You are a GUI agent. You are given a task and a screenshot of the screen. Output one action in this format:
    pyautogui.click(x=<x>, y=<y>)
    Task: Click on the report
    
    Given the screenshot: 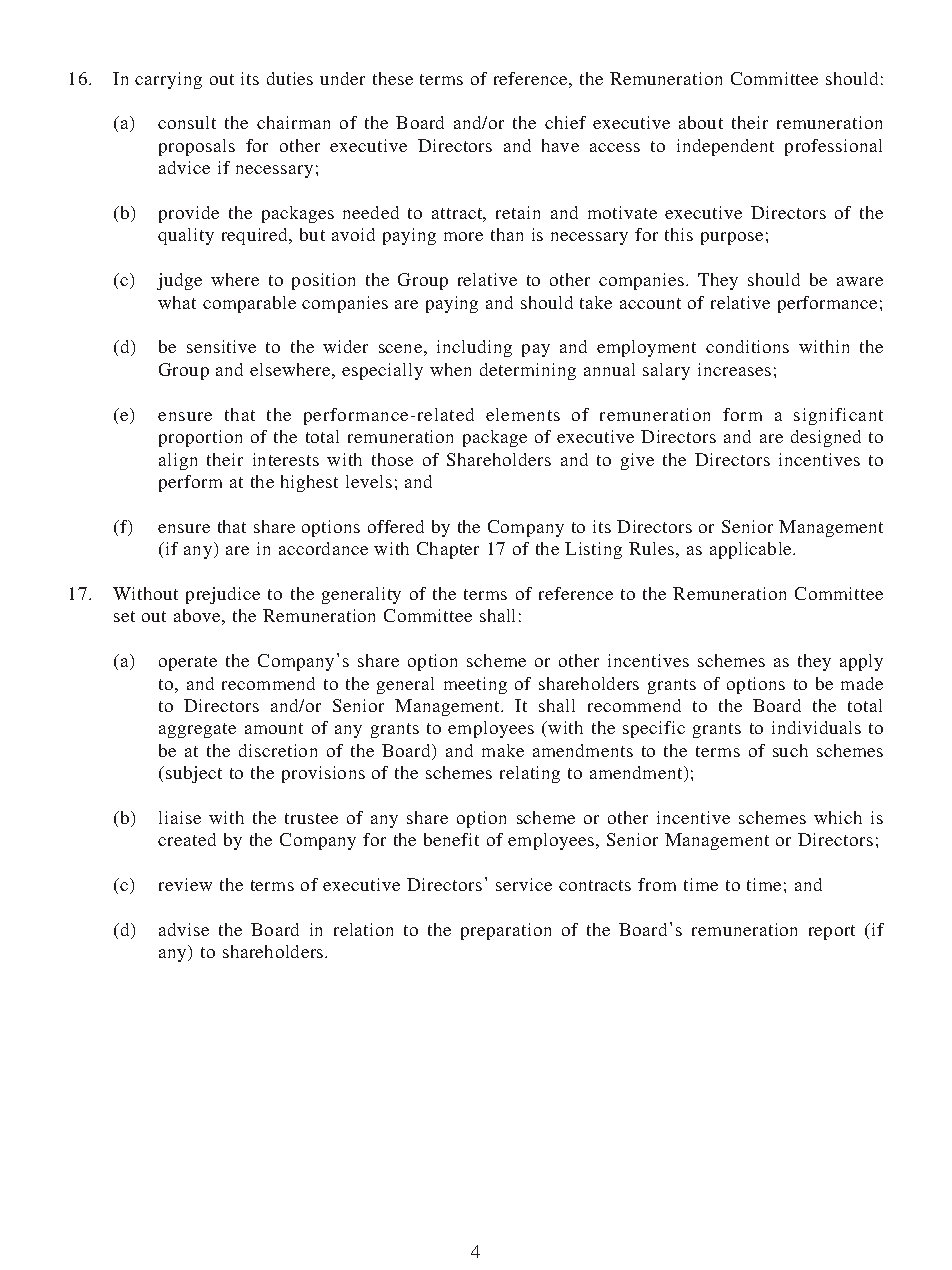 What is the action you would take?
    pyautogui.click(x=832, y=932)
